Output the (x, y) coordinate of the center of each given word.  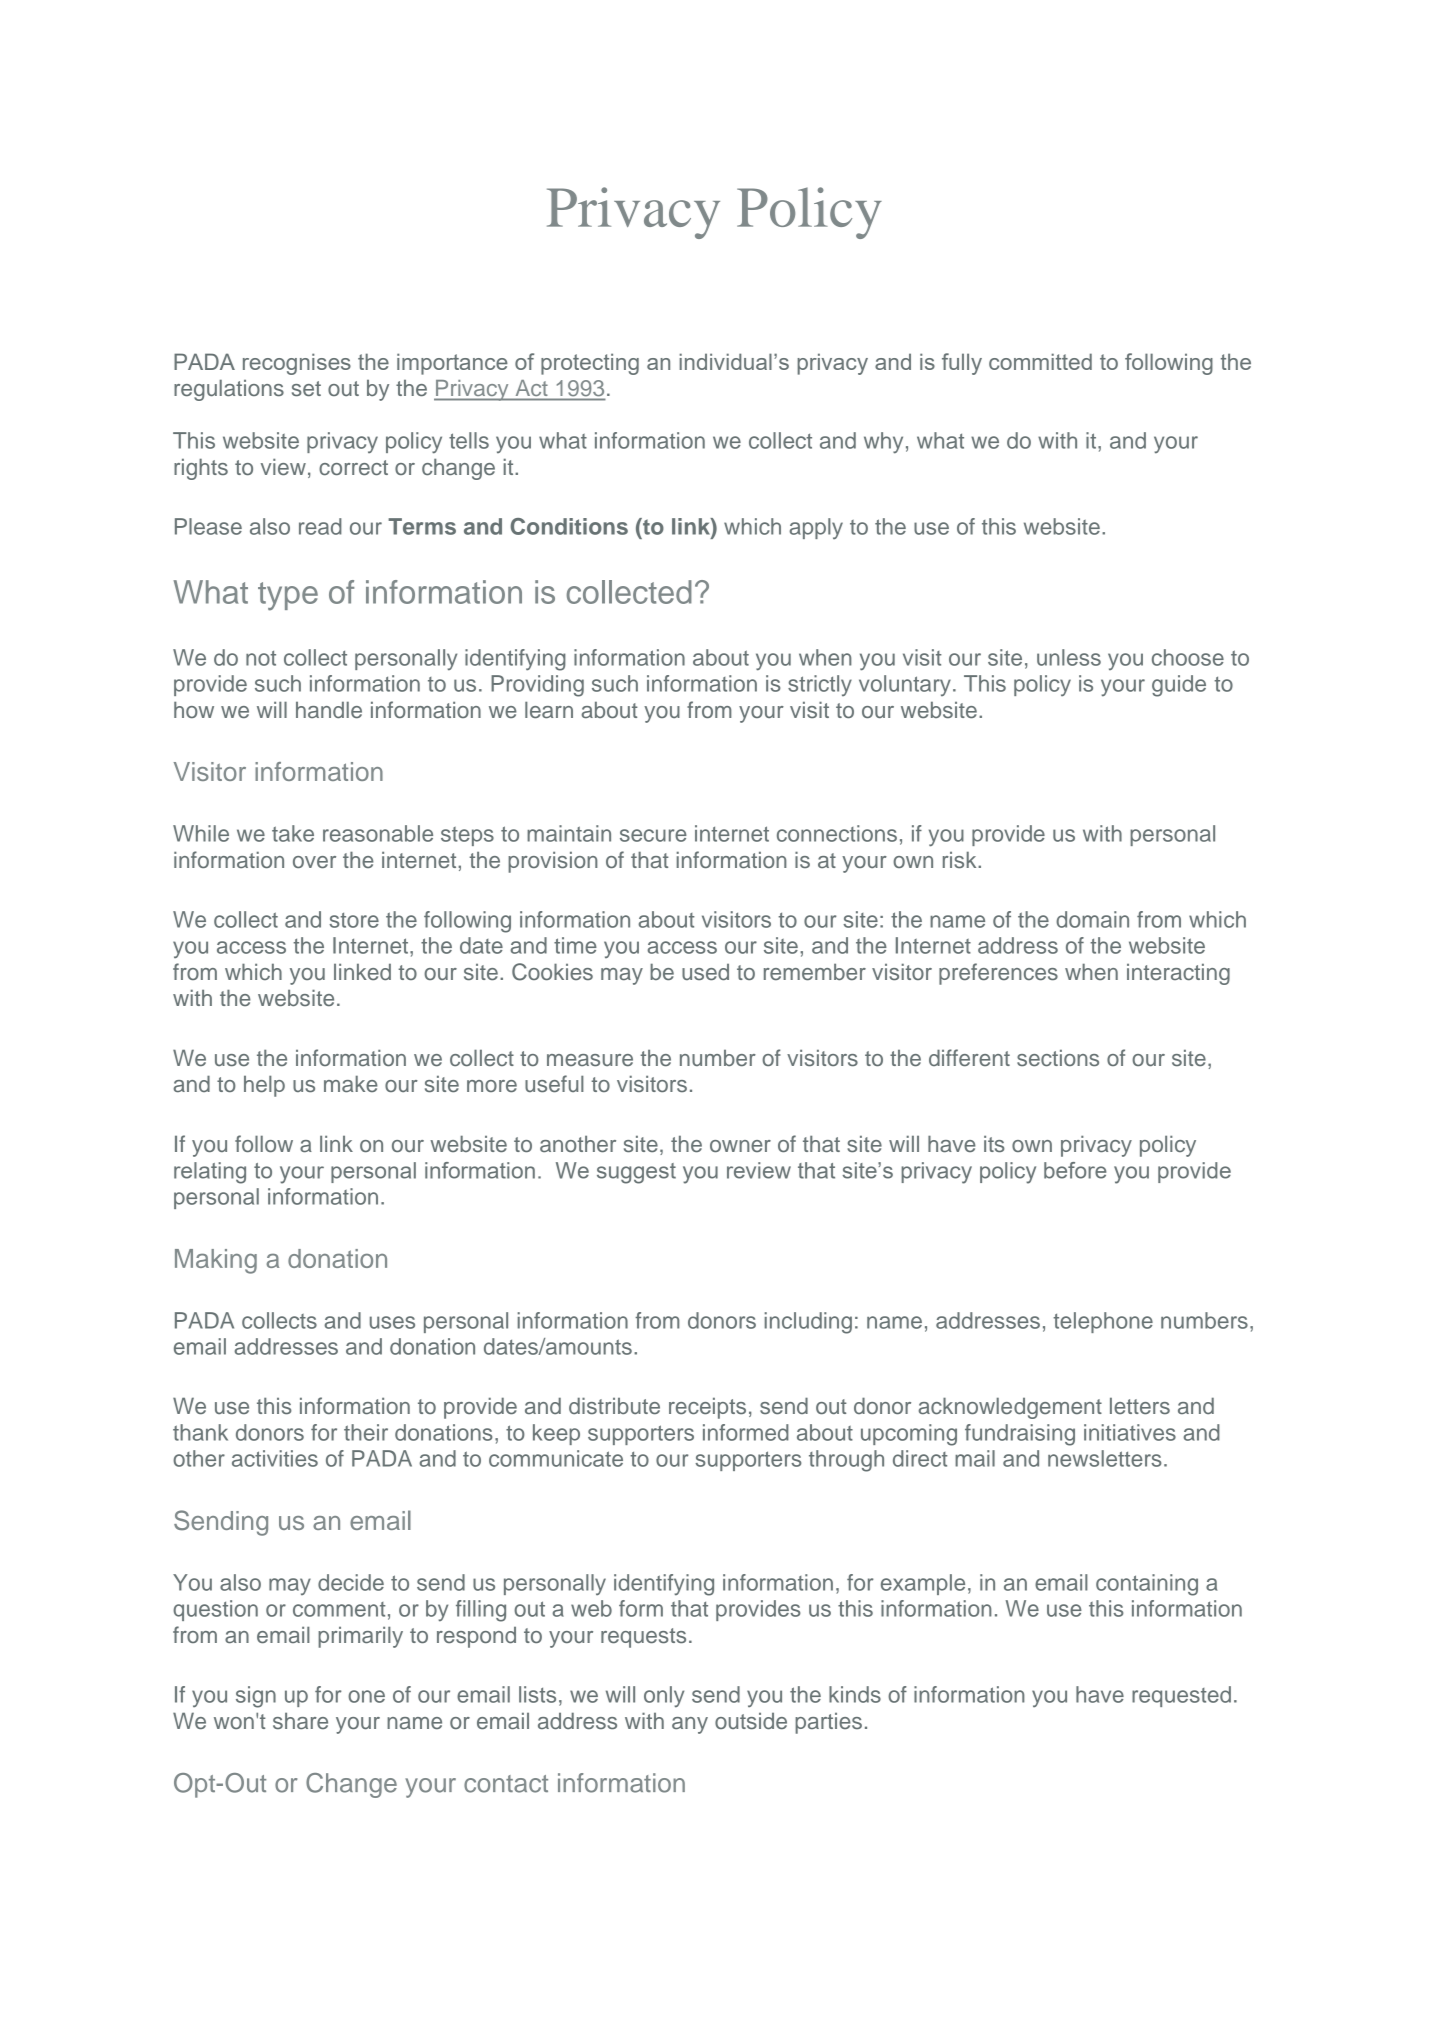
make (351, 1083)
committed (1040, 361)
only (664, 1697)
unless (1069, 657)
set (306, 389)
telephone (1103, 1322)
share (300, 1720)
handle (329, 709)
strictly (820, 685)
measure (590, 1060)
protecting (590, 364)
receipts (707, 1408)
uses (392, 1322)
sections (1058, 1058)
